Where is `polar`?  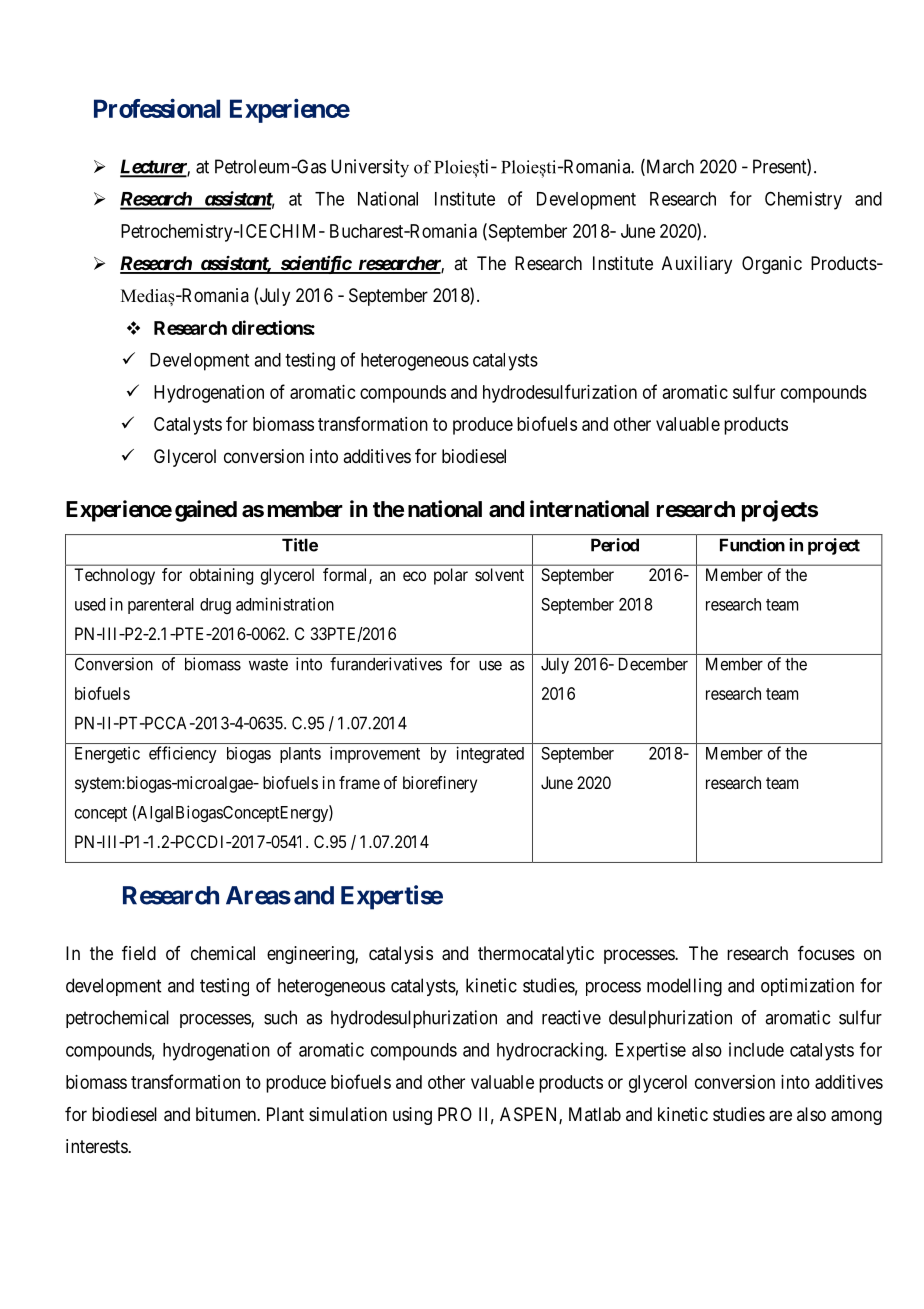 polar is located at coordinates (451, 576).
